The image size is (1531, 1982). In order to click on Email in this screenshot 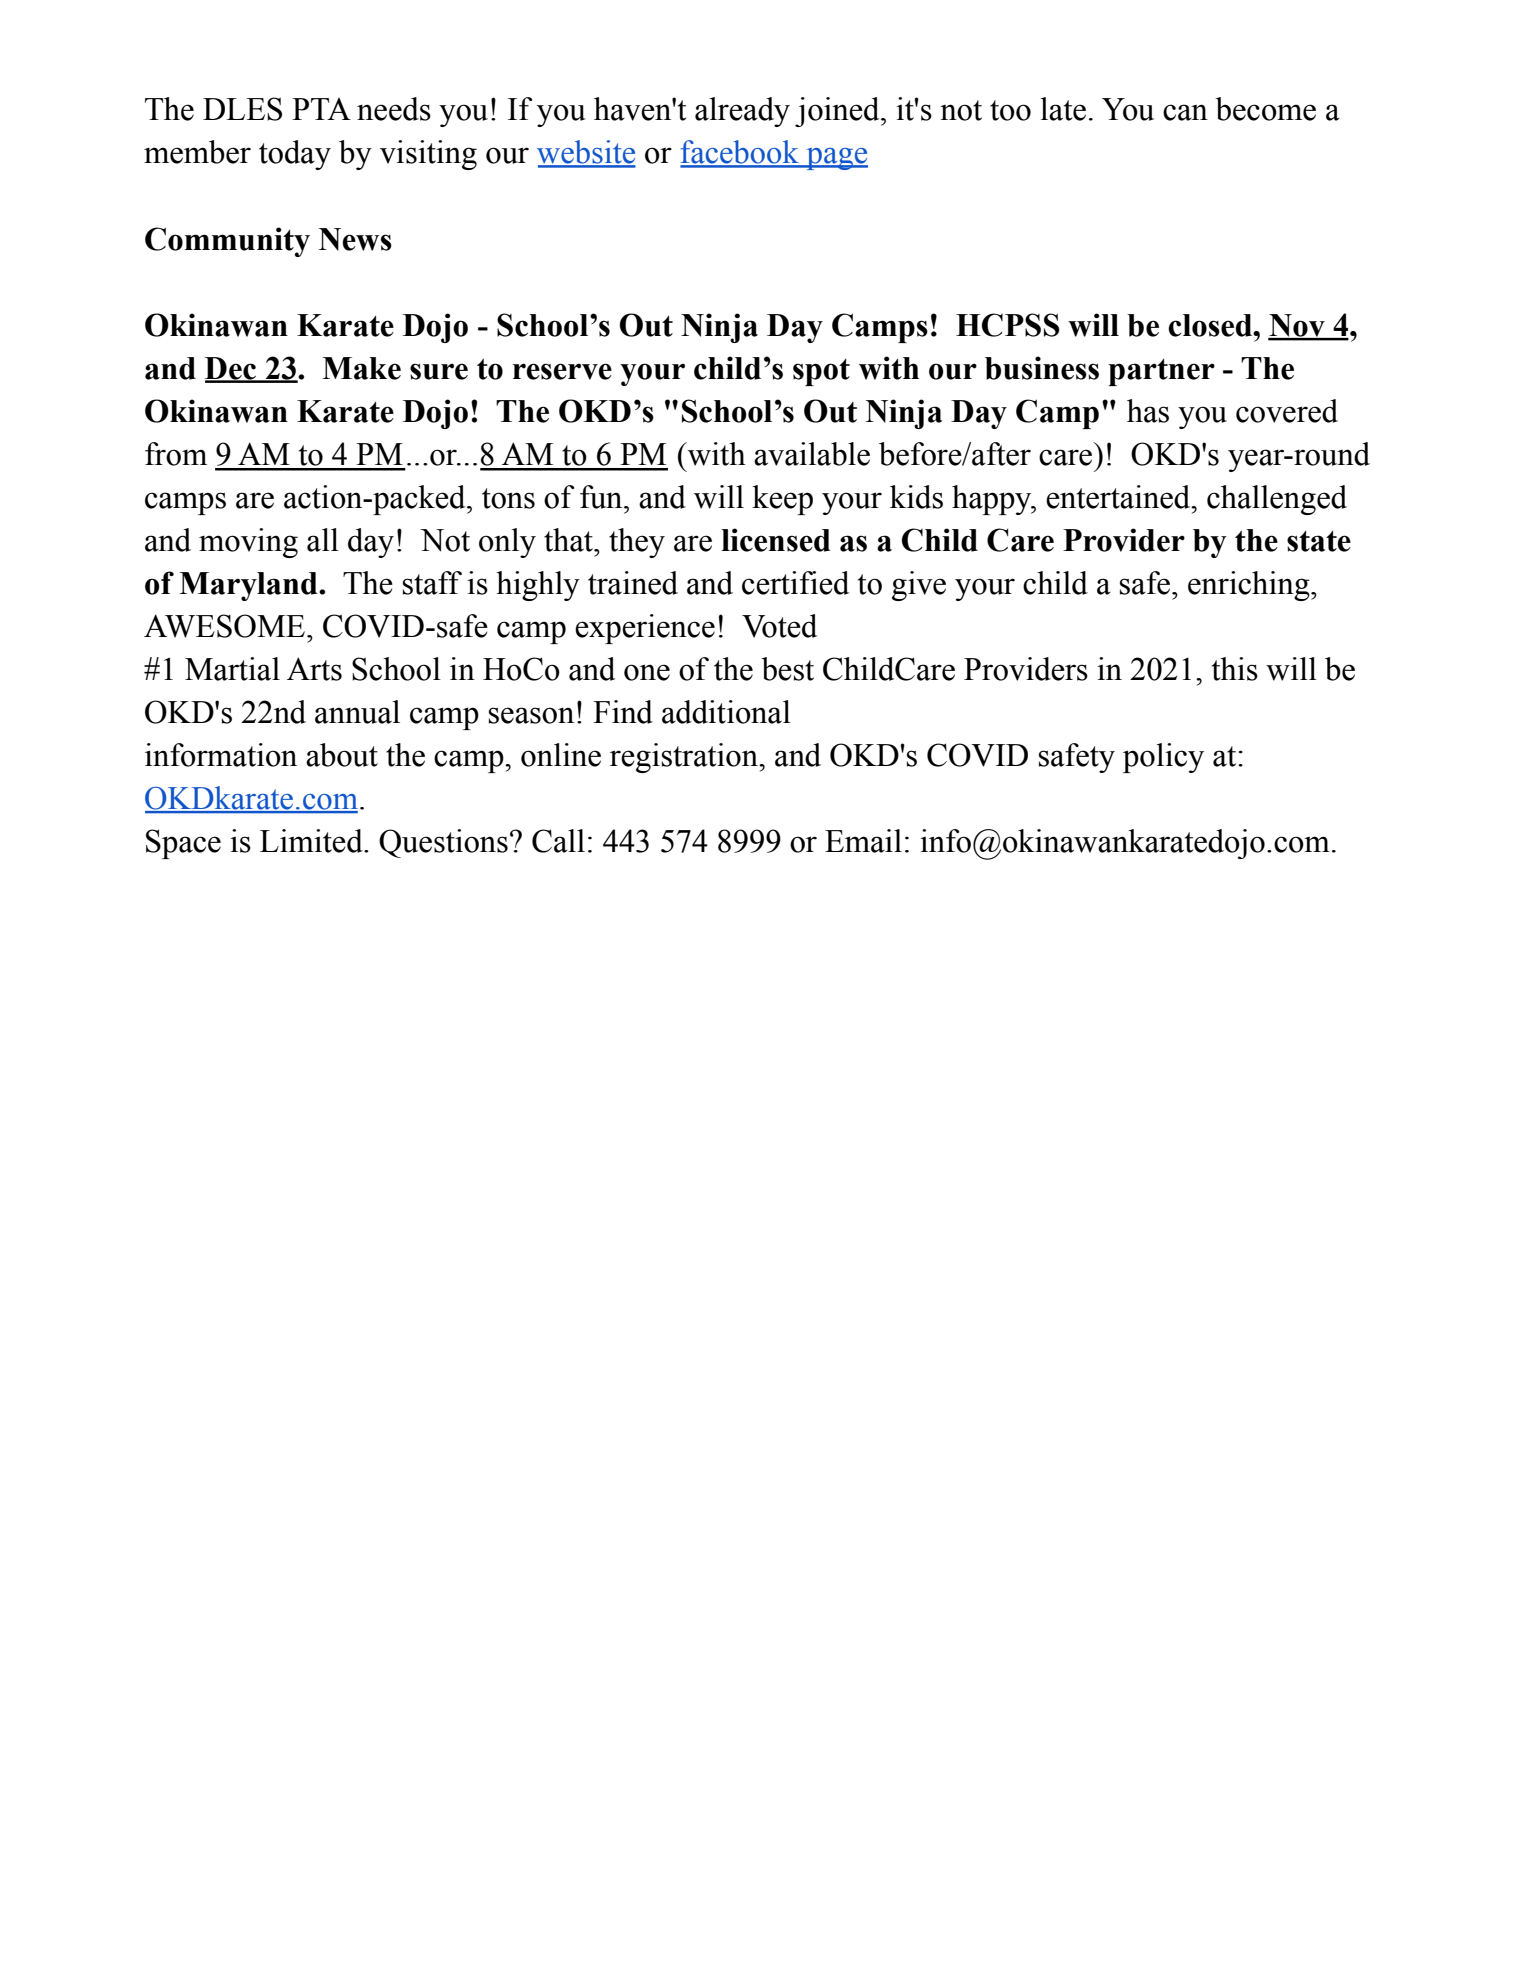, I will do `click(863, 841)`.
